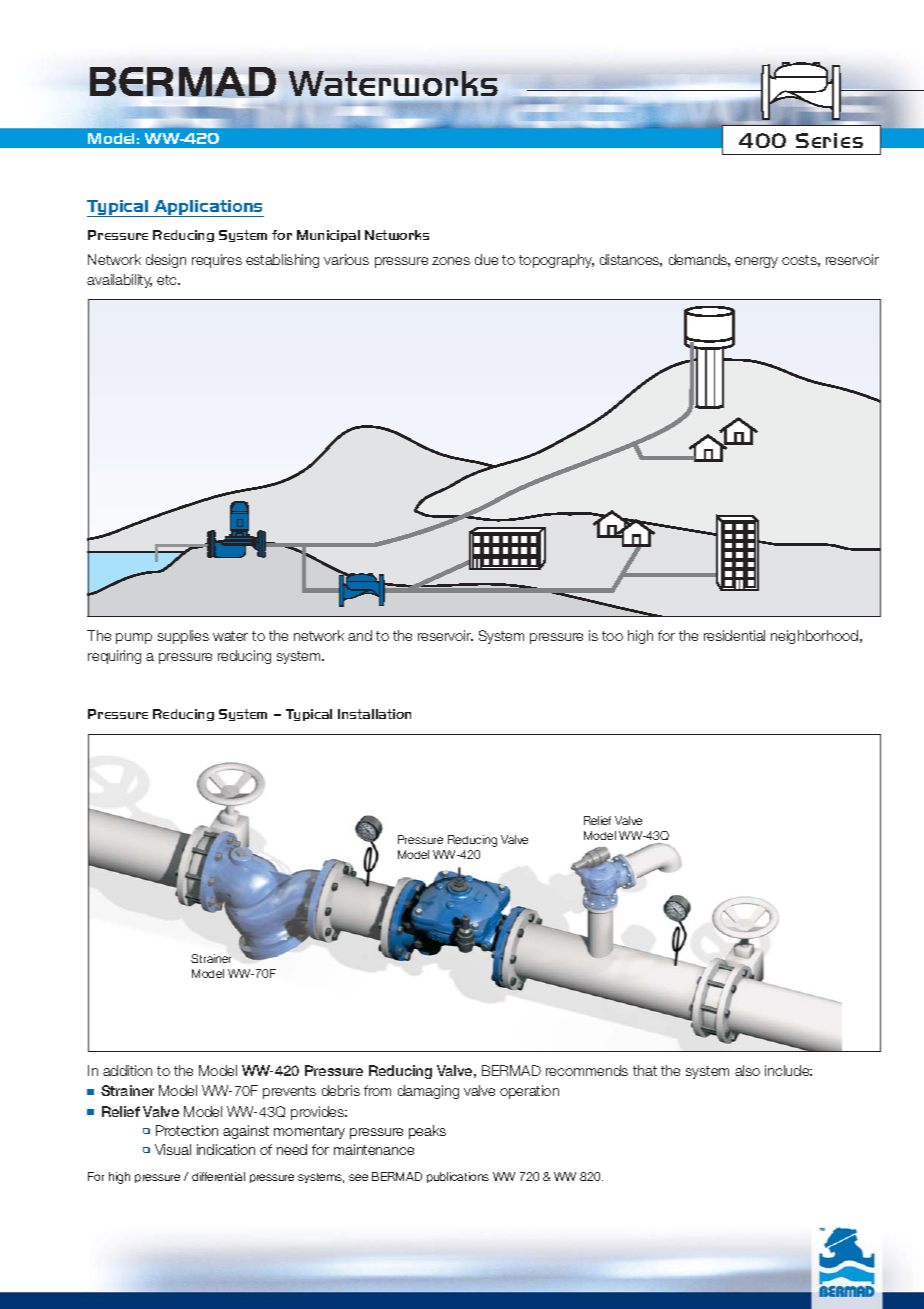  Describe the element at coordinates (747, 1070) in the screenshot. I see `also` at that location.
